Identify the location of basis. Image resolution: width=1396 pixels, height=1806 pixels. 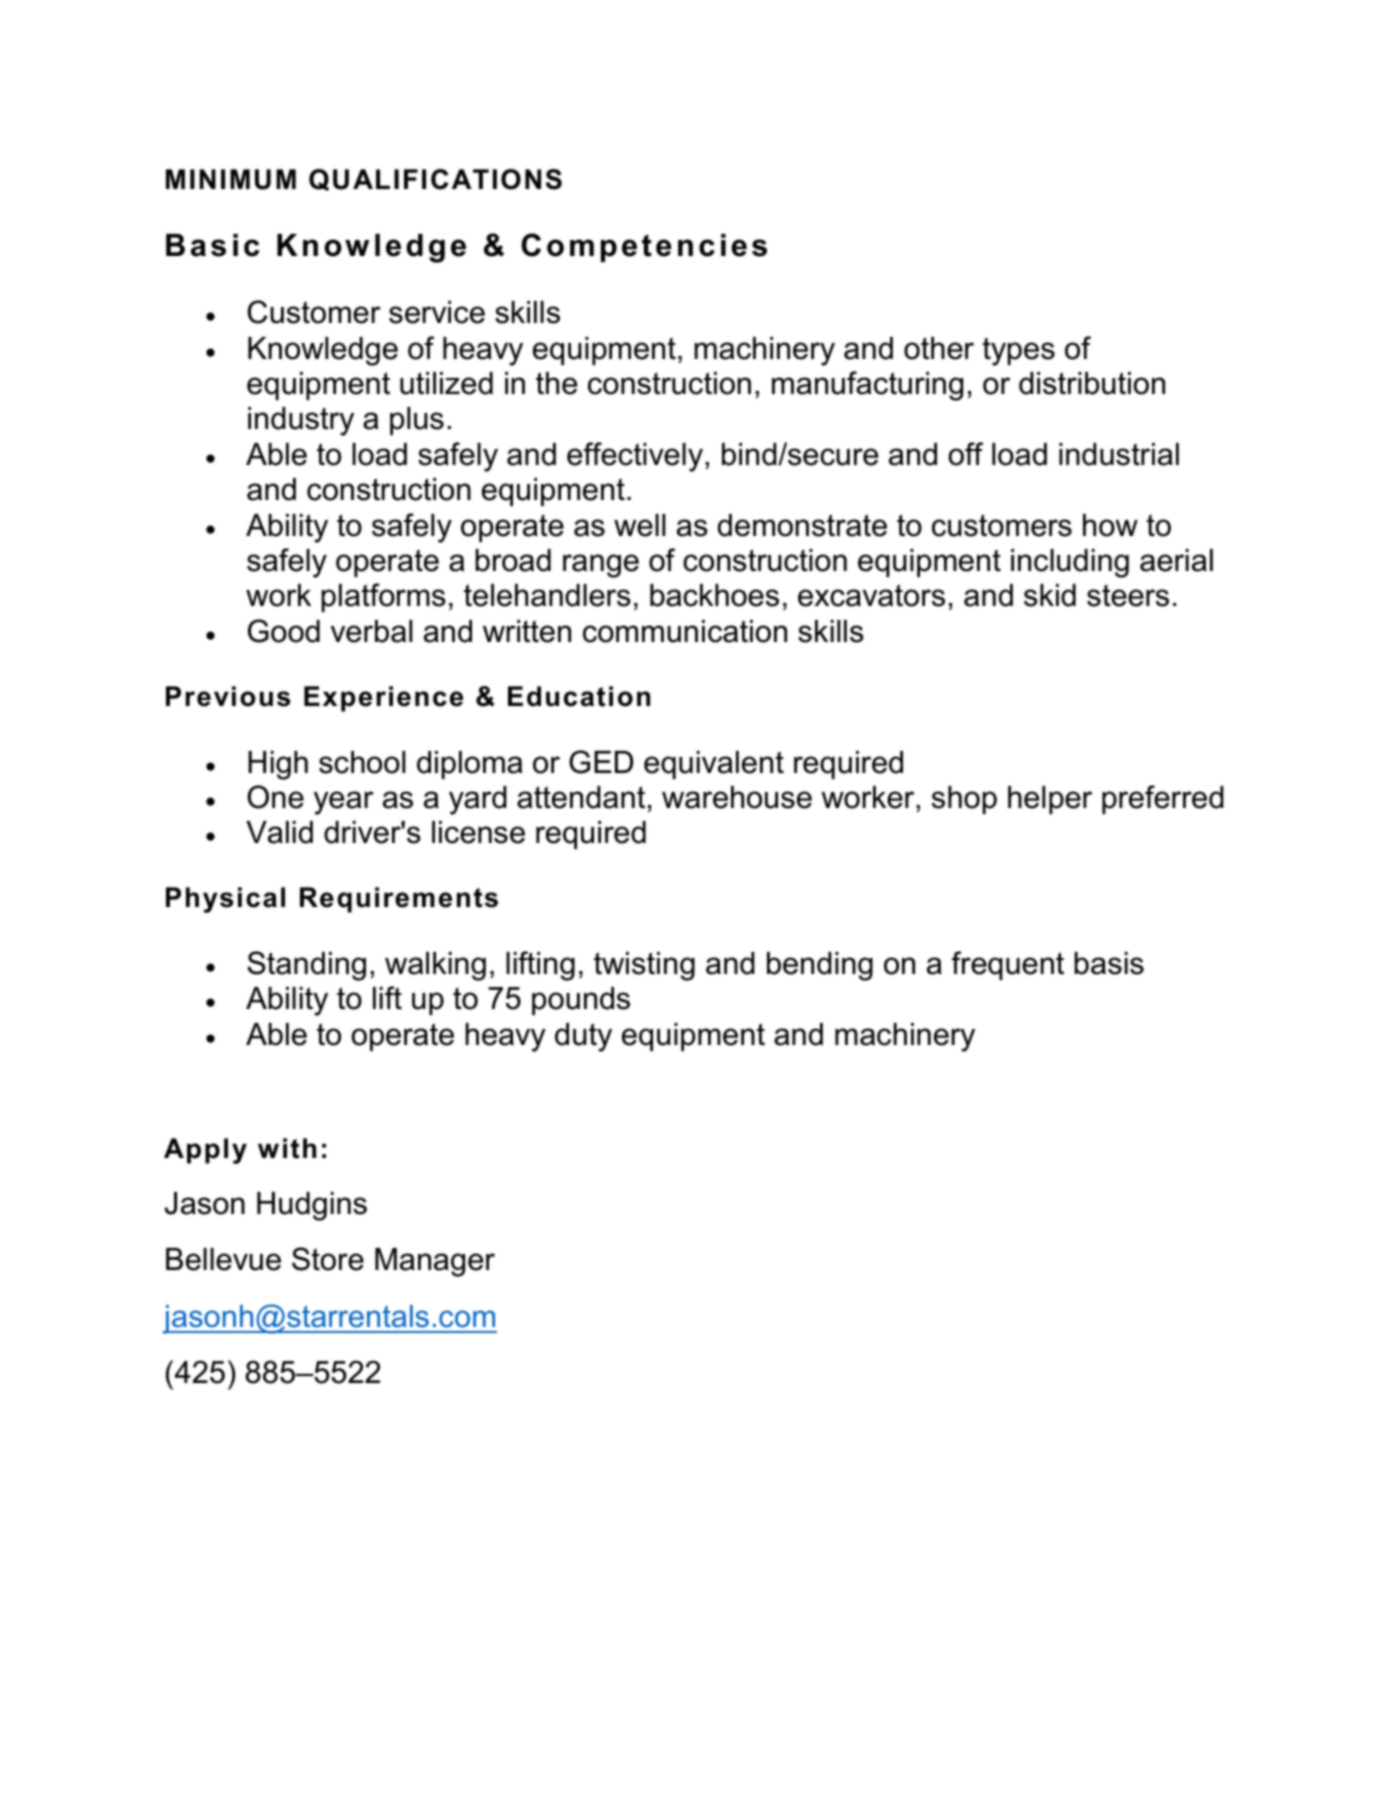
(1109, 963).
